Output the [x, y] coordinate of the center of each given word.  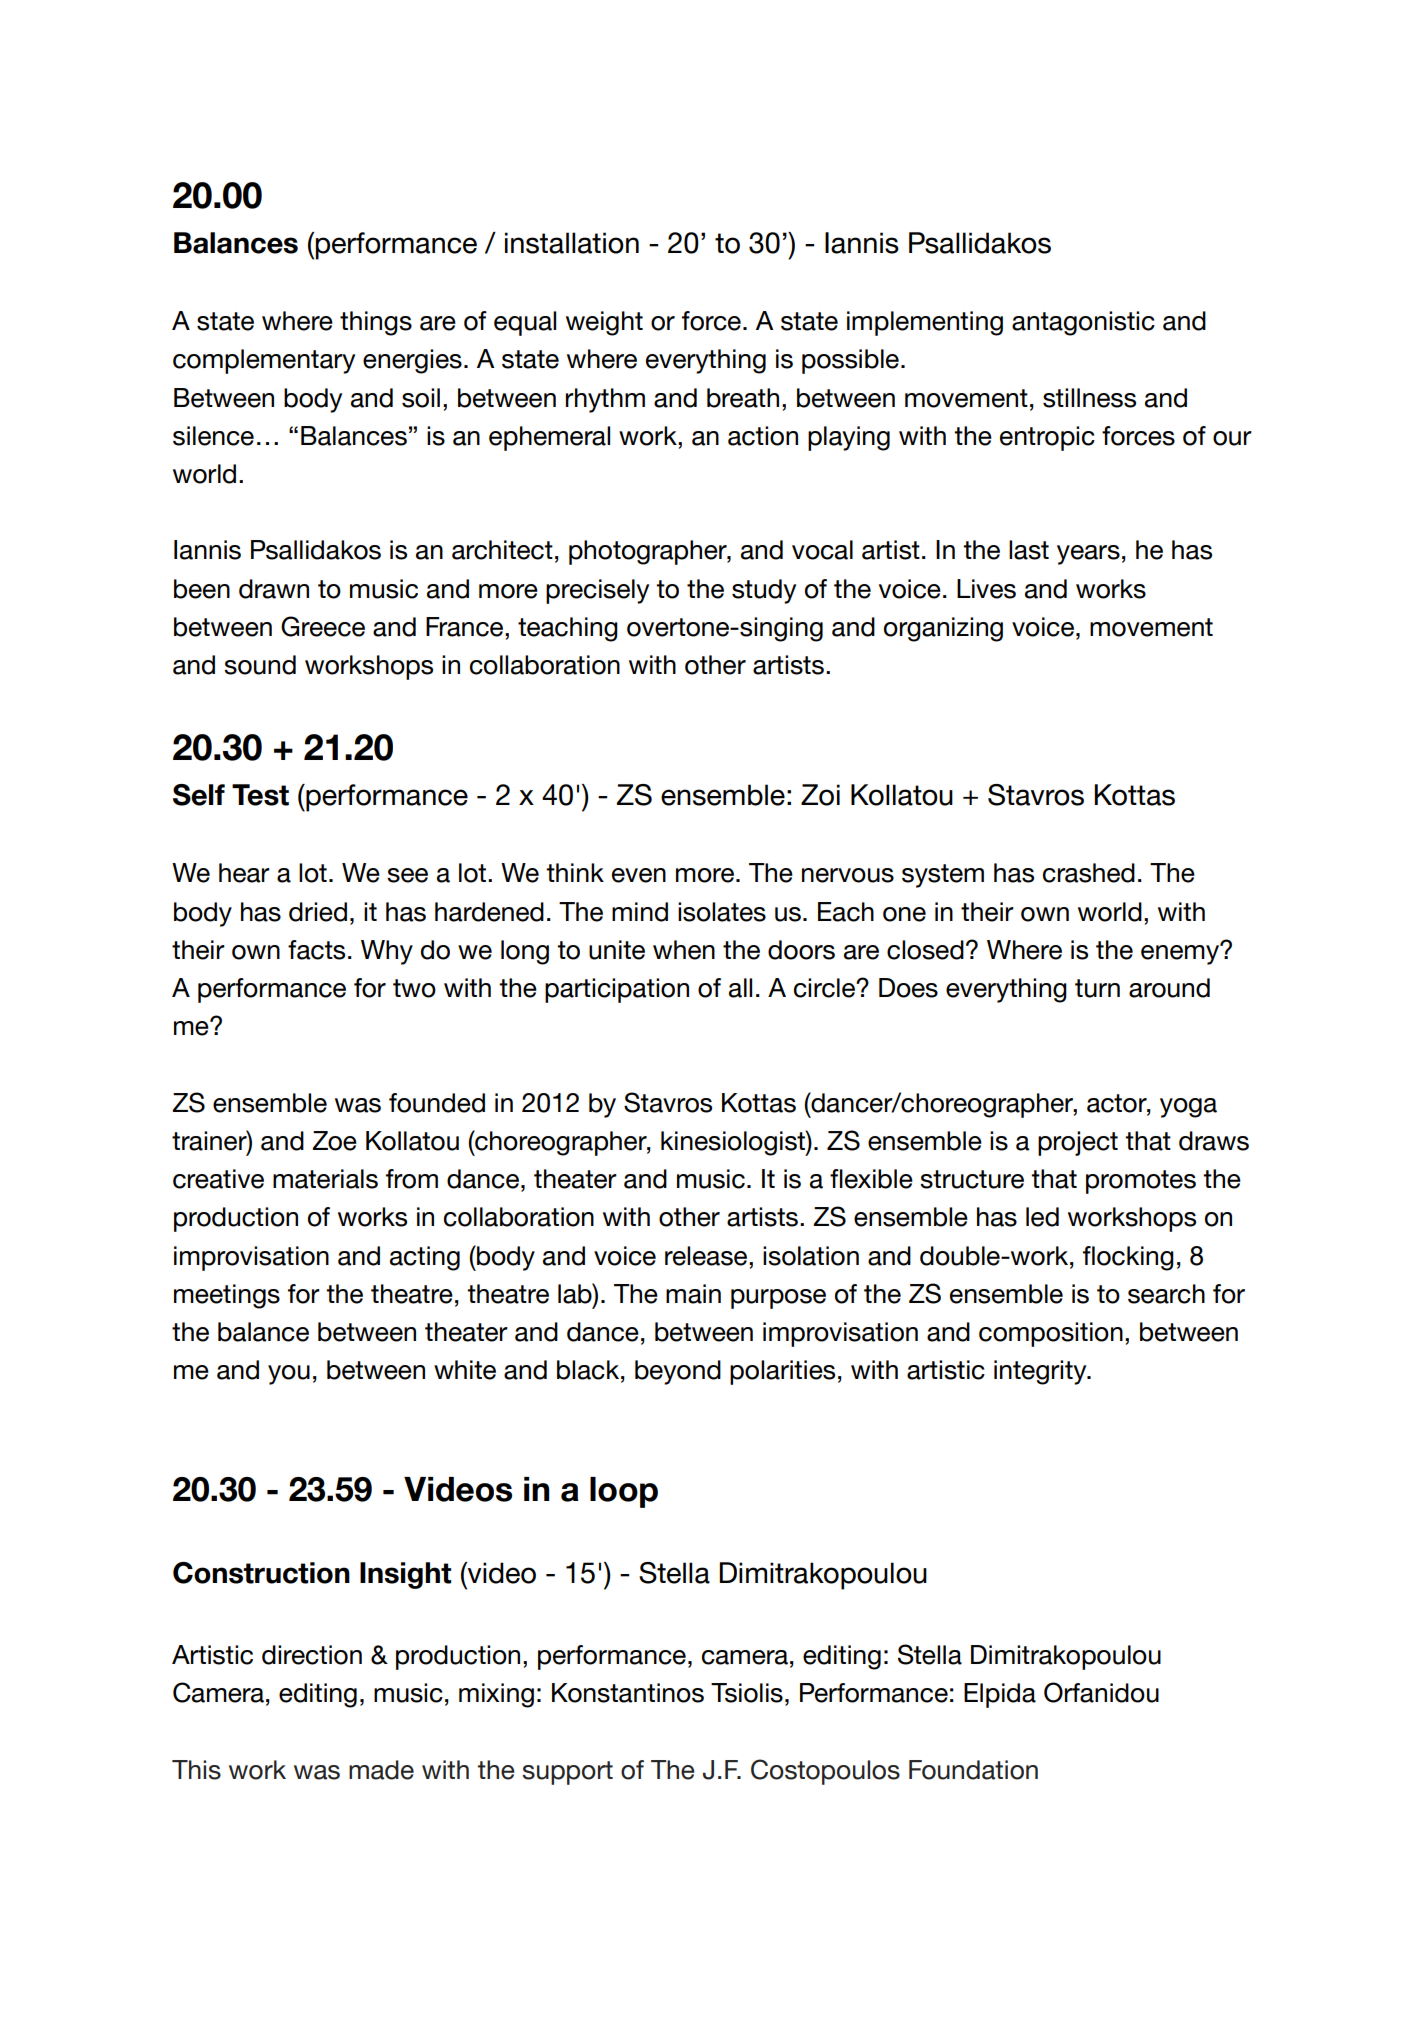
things [376, 323]
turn [1097, 988]
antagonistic [1083, 323]
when [684, 950]
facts [316, 950]
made [381, 1770]
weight [604, 323]
